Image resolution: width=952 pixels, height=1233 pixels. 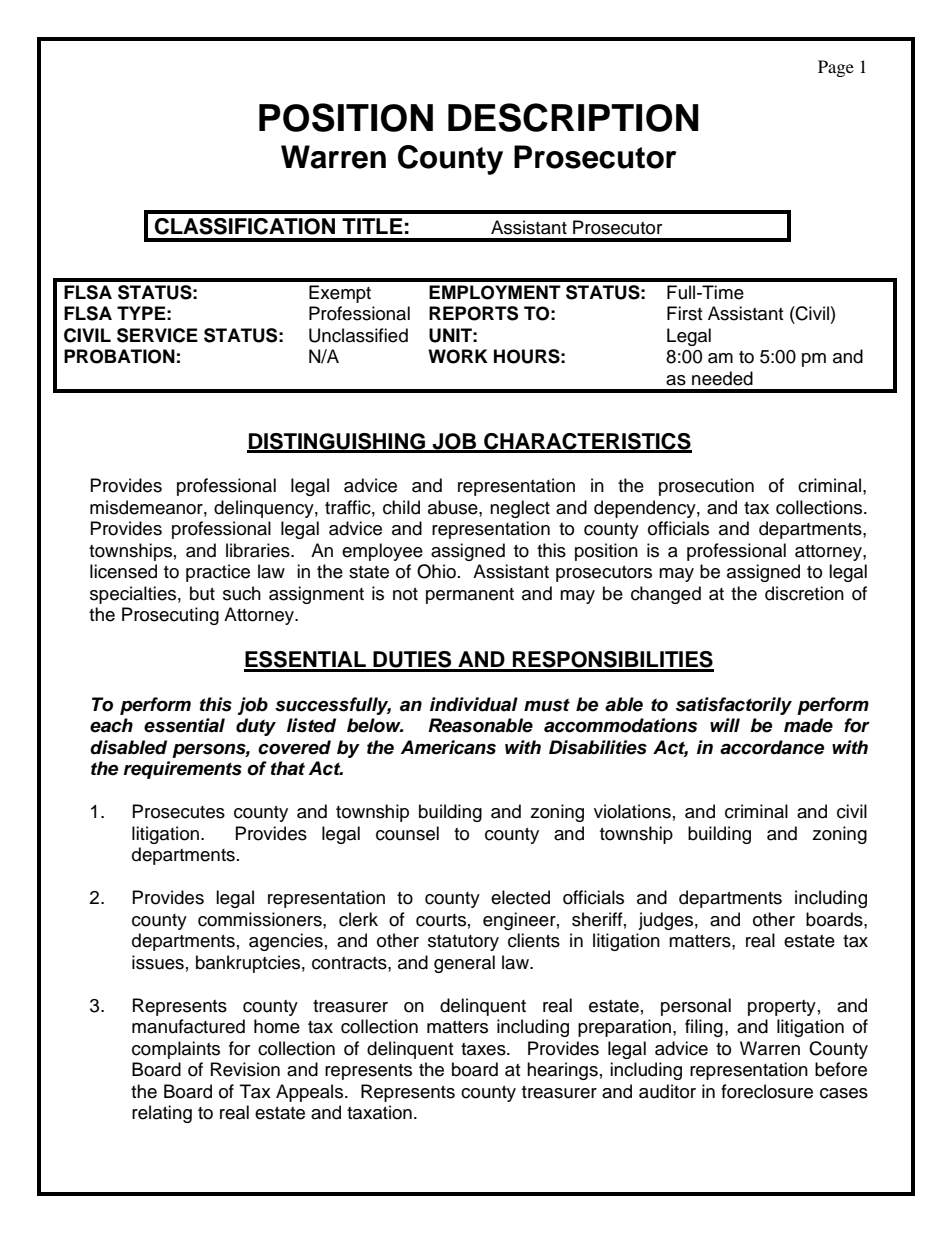 I want to click on TITLE, so click(x=372, y=226).
